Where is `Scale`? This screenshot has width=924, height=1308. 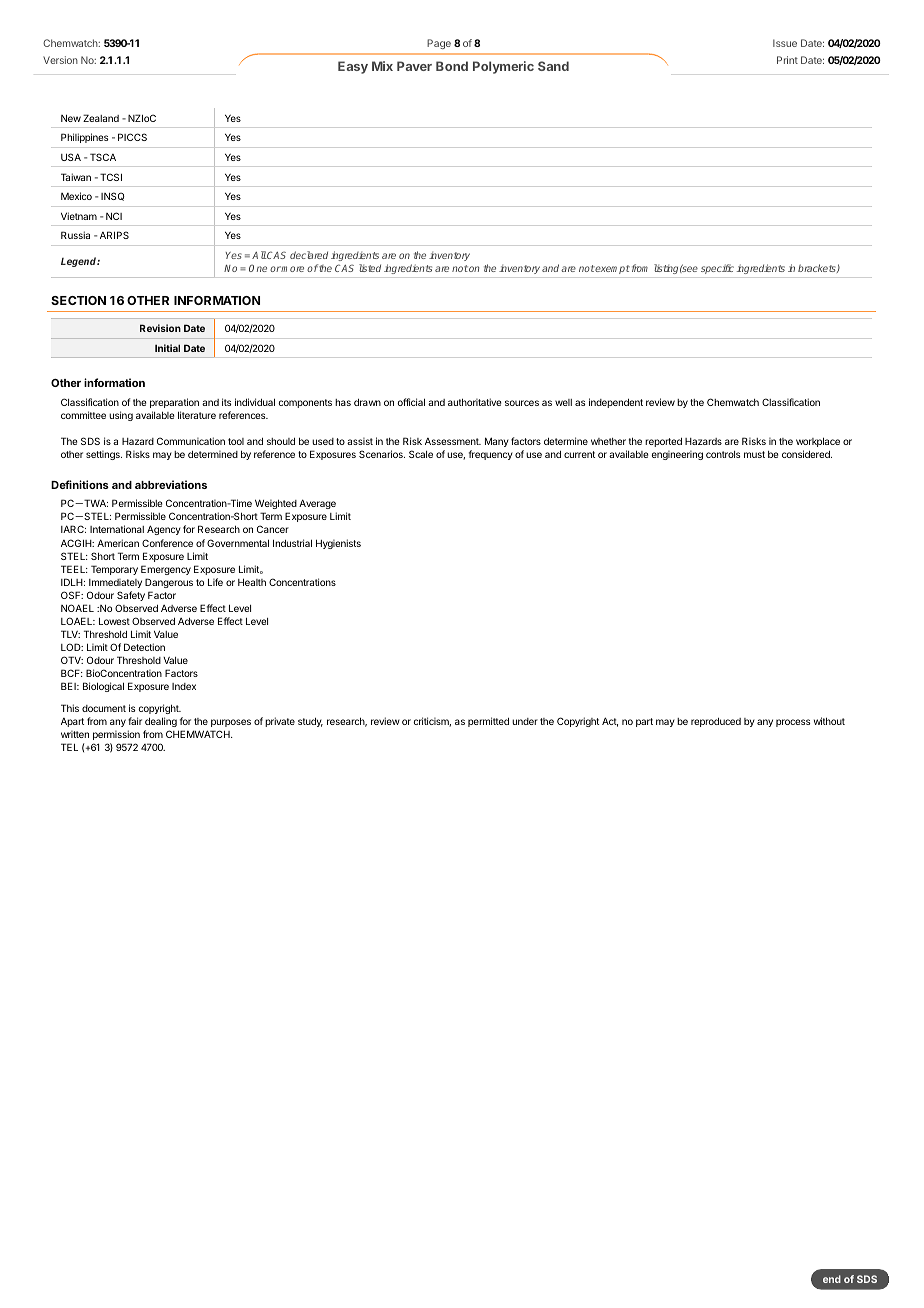
Scale is located at coordinates (421, 454).
